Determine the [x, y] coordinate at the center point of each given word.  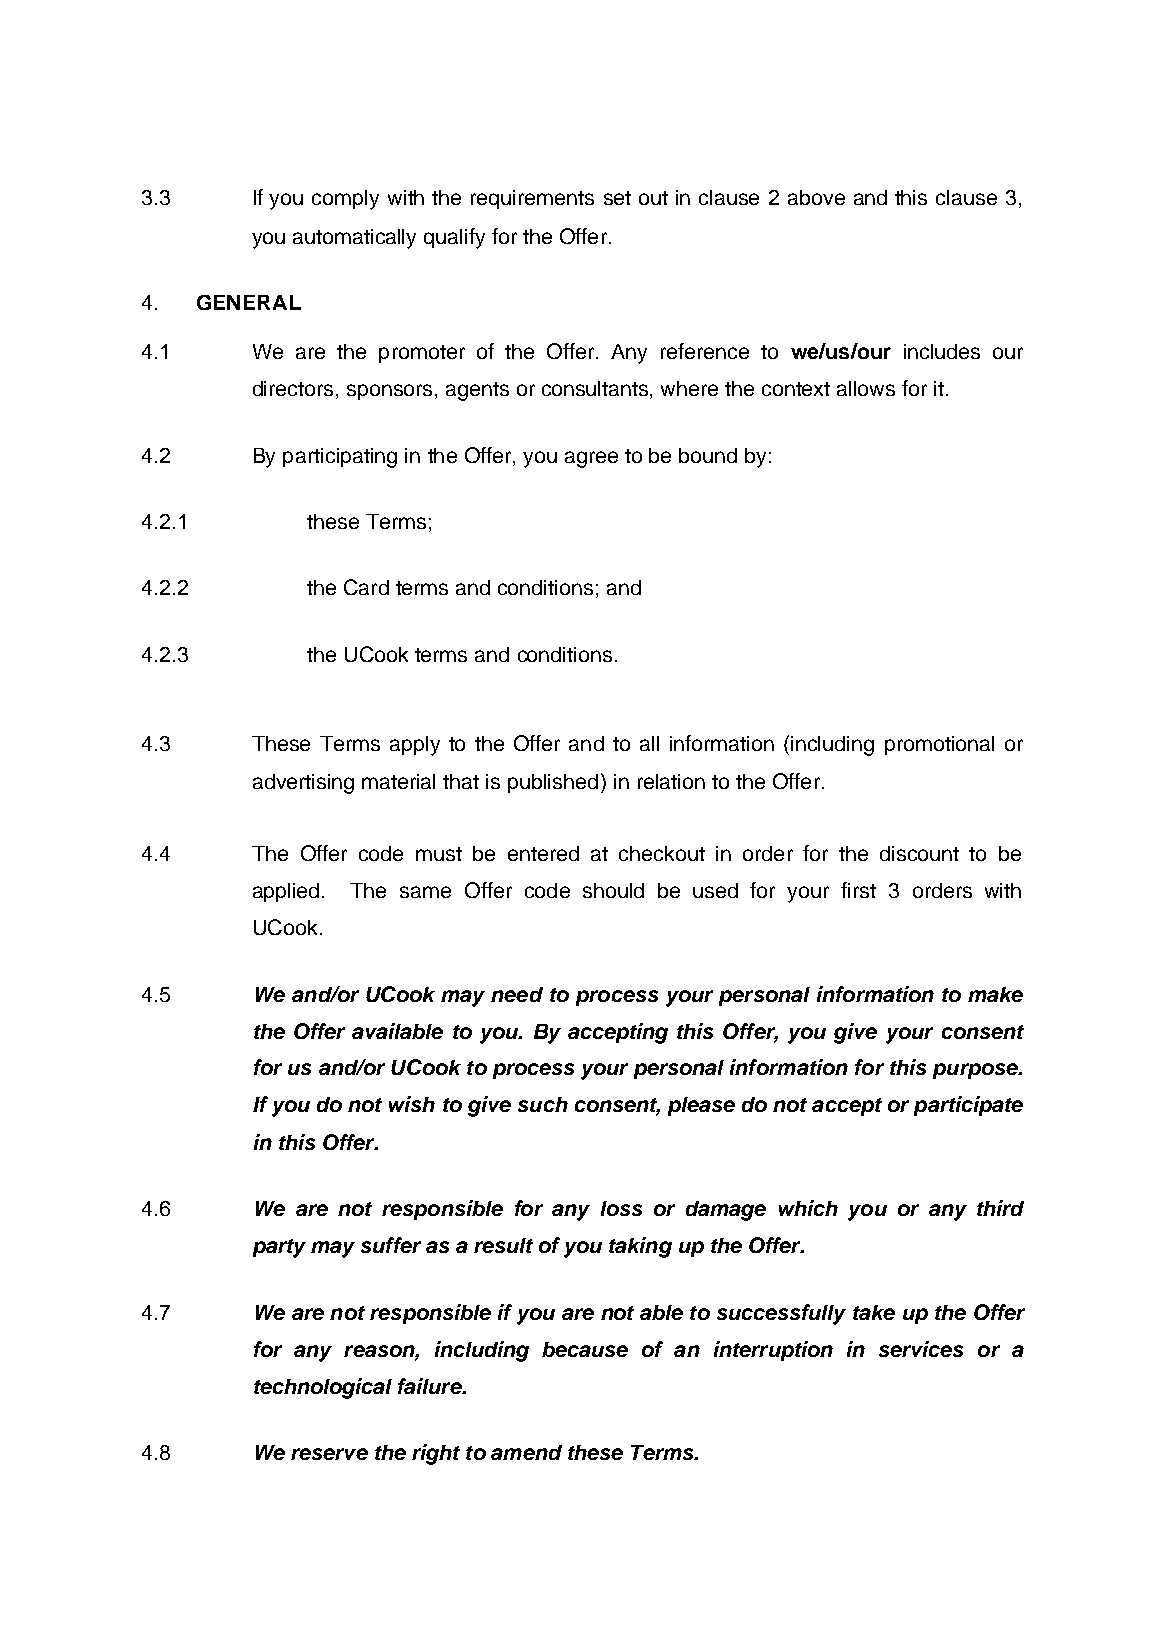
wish [412, 1104]
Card [366, 587]
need [517, 994]
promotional [939, 745]
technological [323, 1388]
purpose [976, 1071]
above [816, 197]
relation [671, 781]
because [585, 1349]
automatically [354, 239]
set [617, 198]
